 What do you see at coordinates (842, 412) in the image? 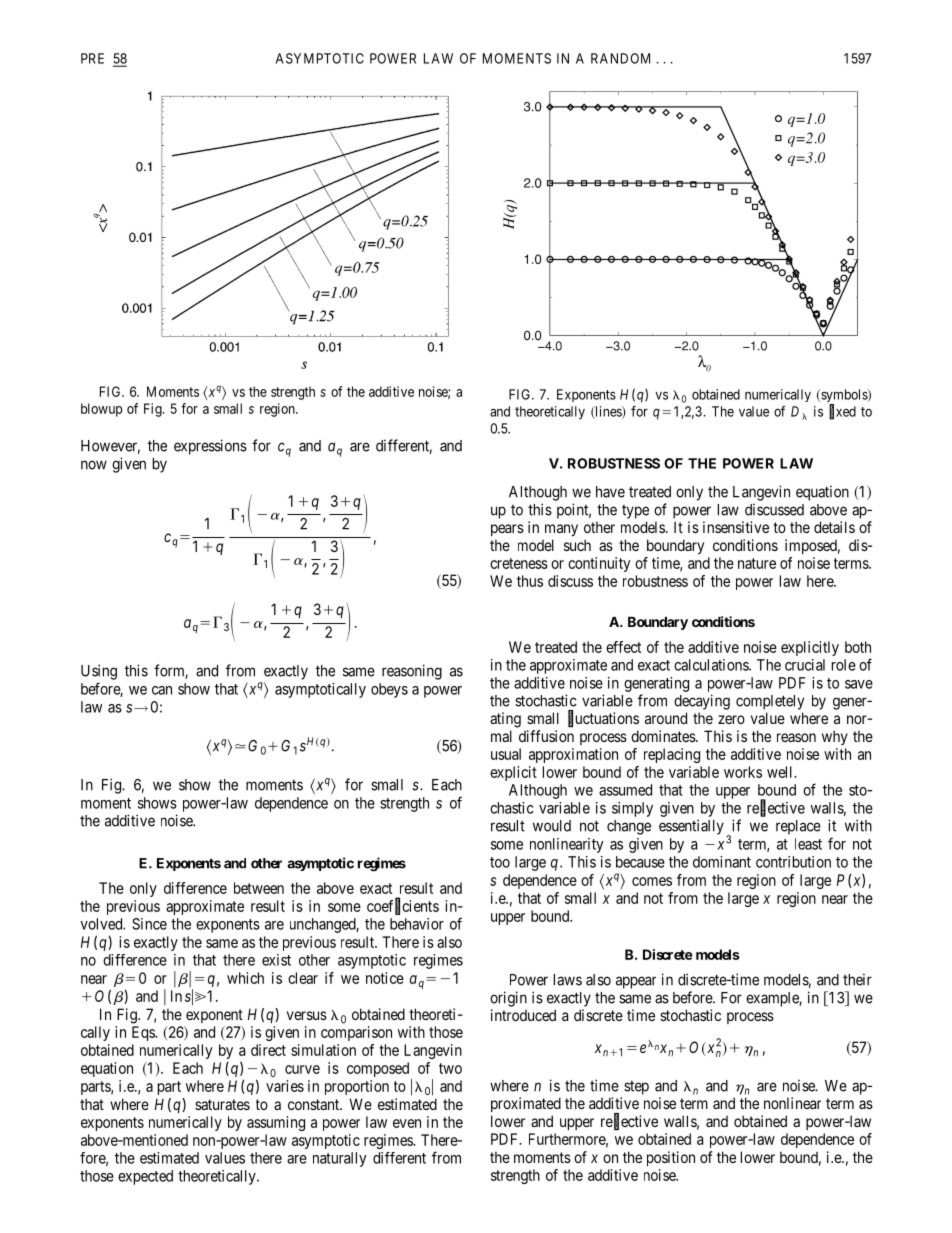
I see `fixed` at bounding box center [842, 412].
